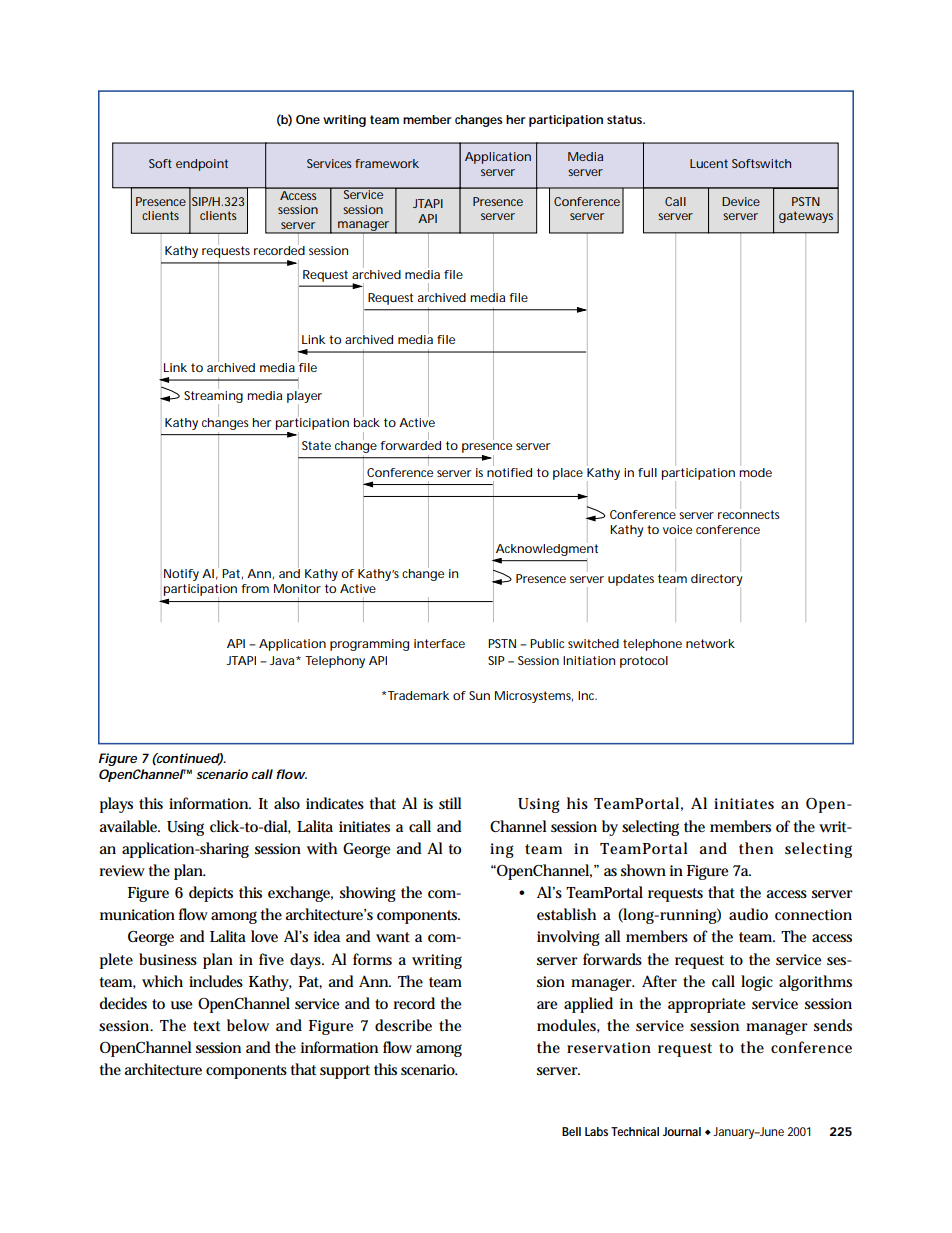 Image resolution: width=952 pixels, height=1233 pixels. What do you see at coordinates (202, 165) in the document?
I see `endpoint` at bounding box center [202, 165].
